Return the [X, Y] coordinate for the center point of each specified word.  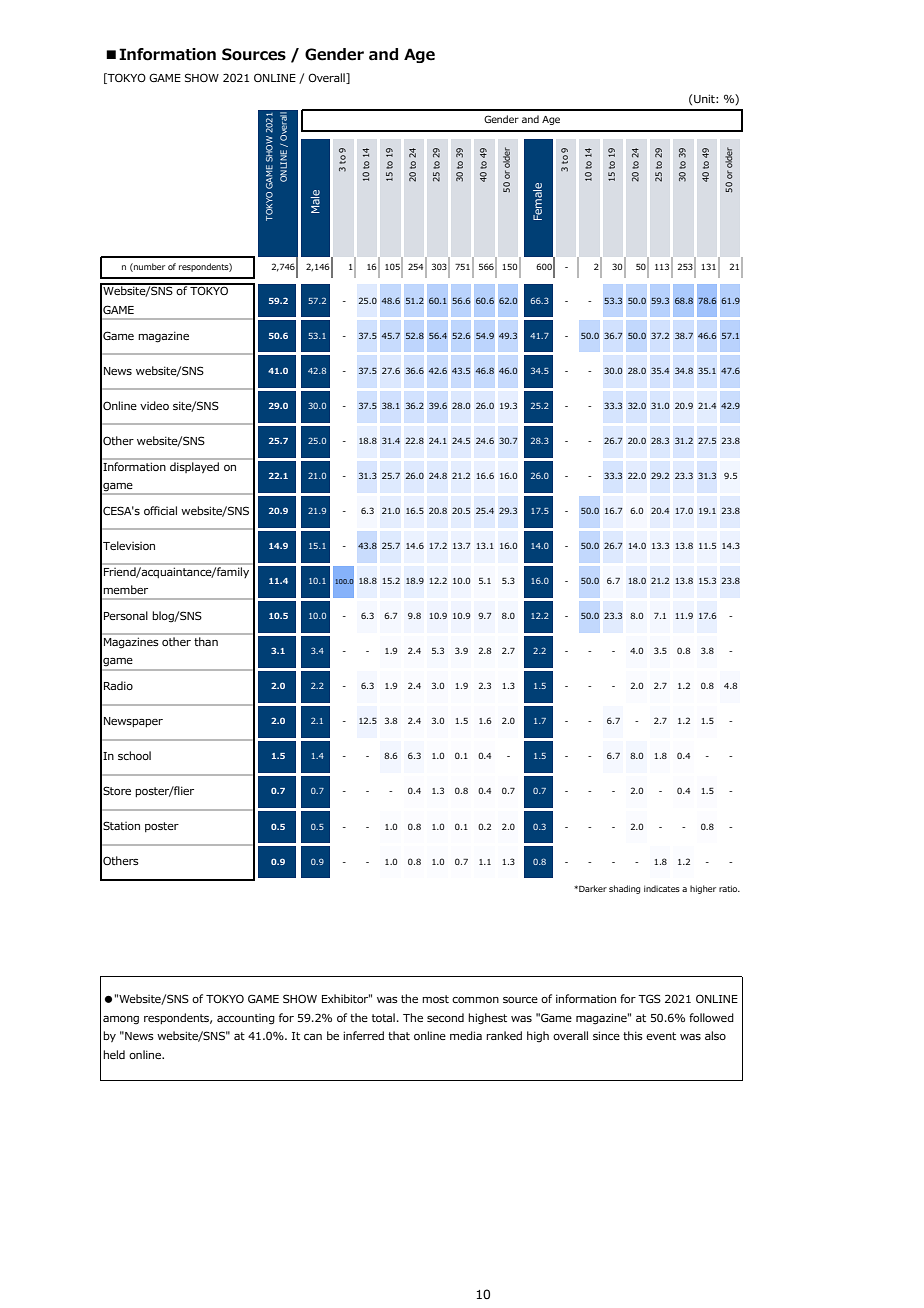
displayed [195, 466]
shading [624, 889]
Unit [705, 98]
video [154, 405]
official [160, 510]
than [206, 641]
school [134, 755]
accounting [246, 1019]
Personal [126, 615]
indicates [662, 888]
